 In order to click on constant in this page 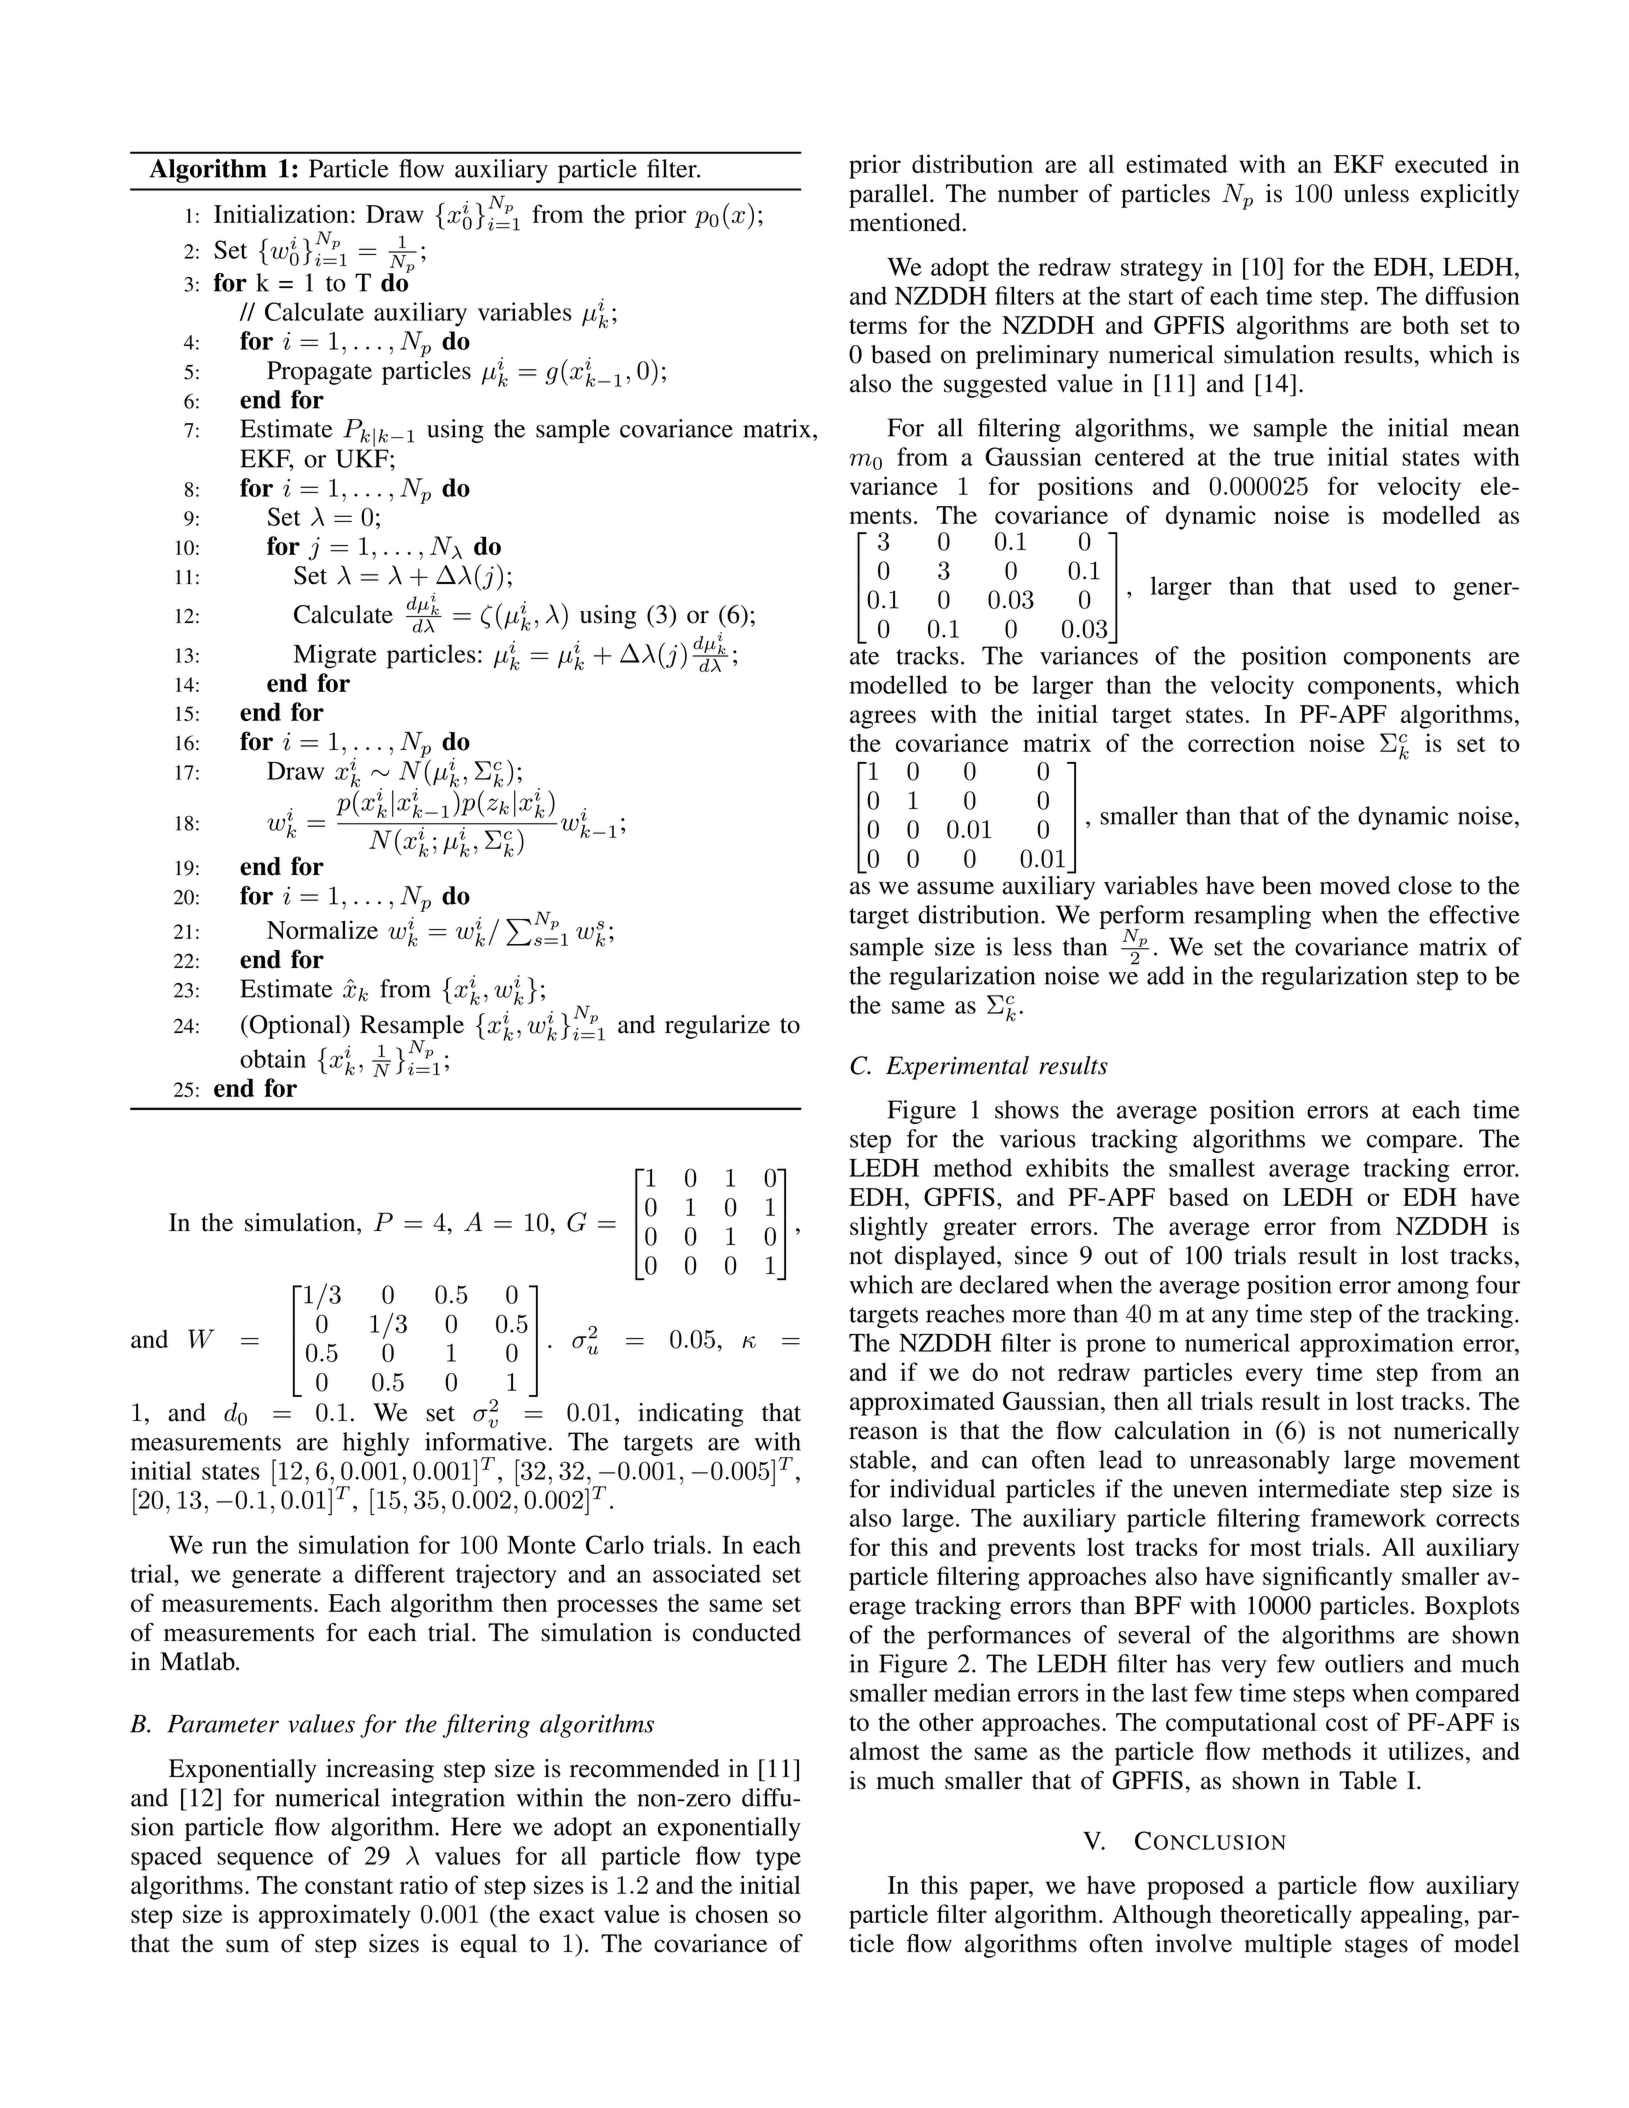, I will do `click(349, 1886)`.
